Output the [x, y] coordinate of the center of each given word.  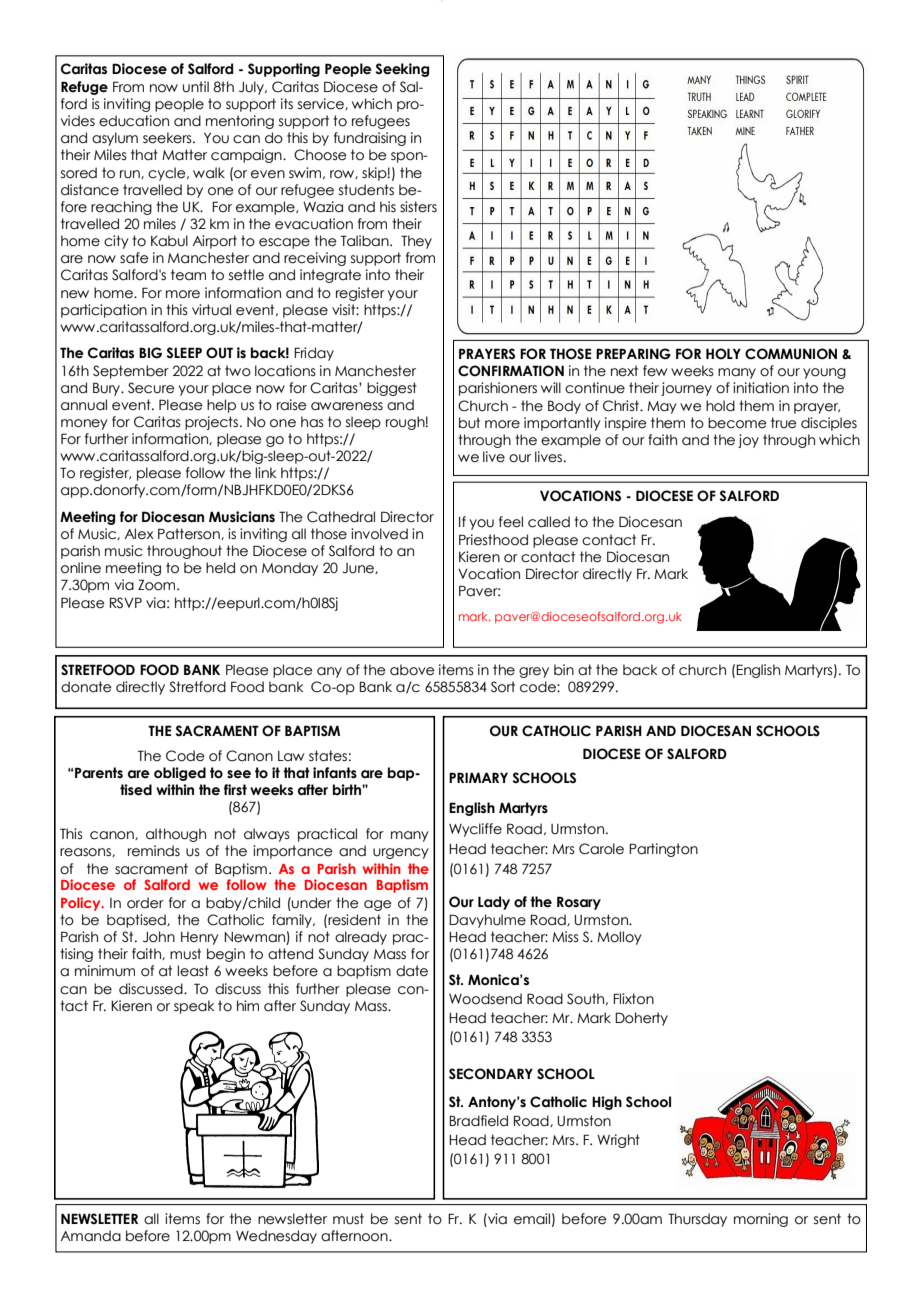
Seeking [402, 70]
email [532, 1219]
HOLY [723, 354]
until [196, 87]
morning [761, 1220]
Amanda [90, 1236]
